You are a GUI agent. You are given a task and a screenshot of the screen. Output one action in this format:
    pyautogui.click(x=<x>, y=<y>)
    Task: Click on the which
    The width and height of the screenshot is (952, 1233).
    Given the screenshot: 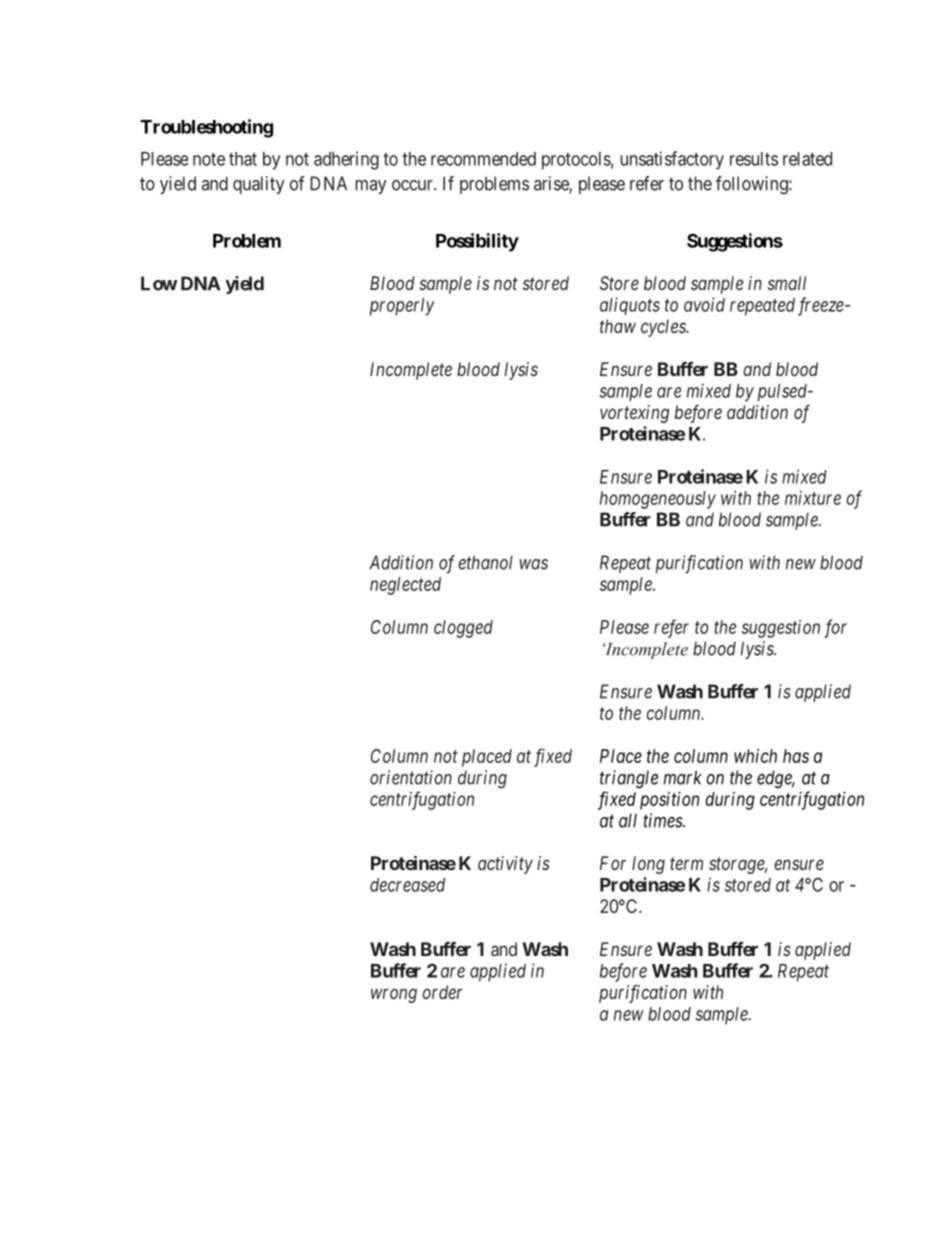 What is the action you would take?
    pyautogui.click(x=755, y=756)
